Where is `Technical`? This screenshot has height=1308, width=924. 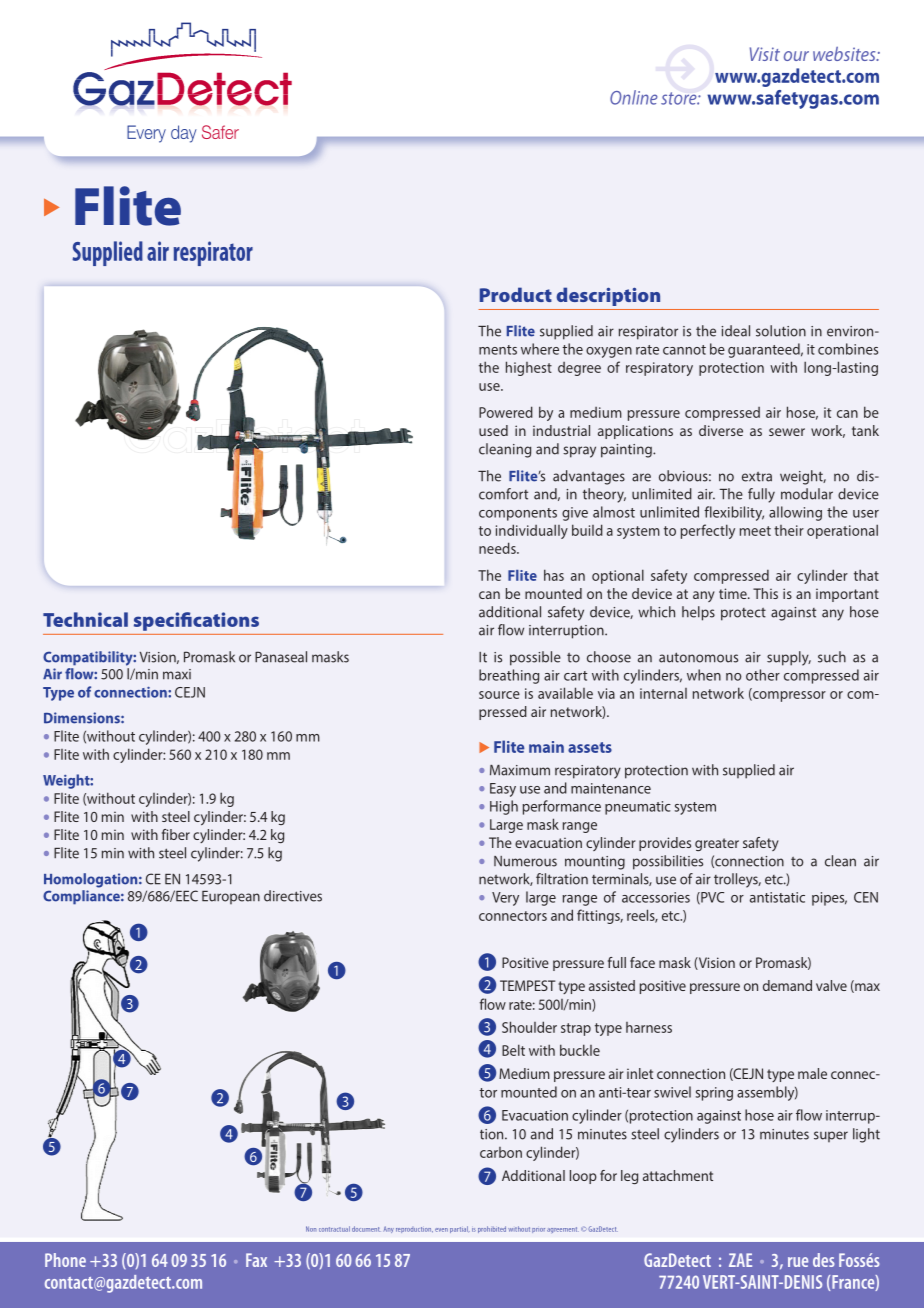
Technical is located at coordinates (85, 619).
